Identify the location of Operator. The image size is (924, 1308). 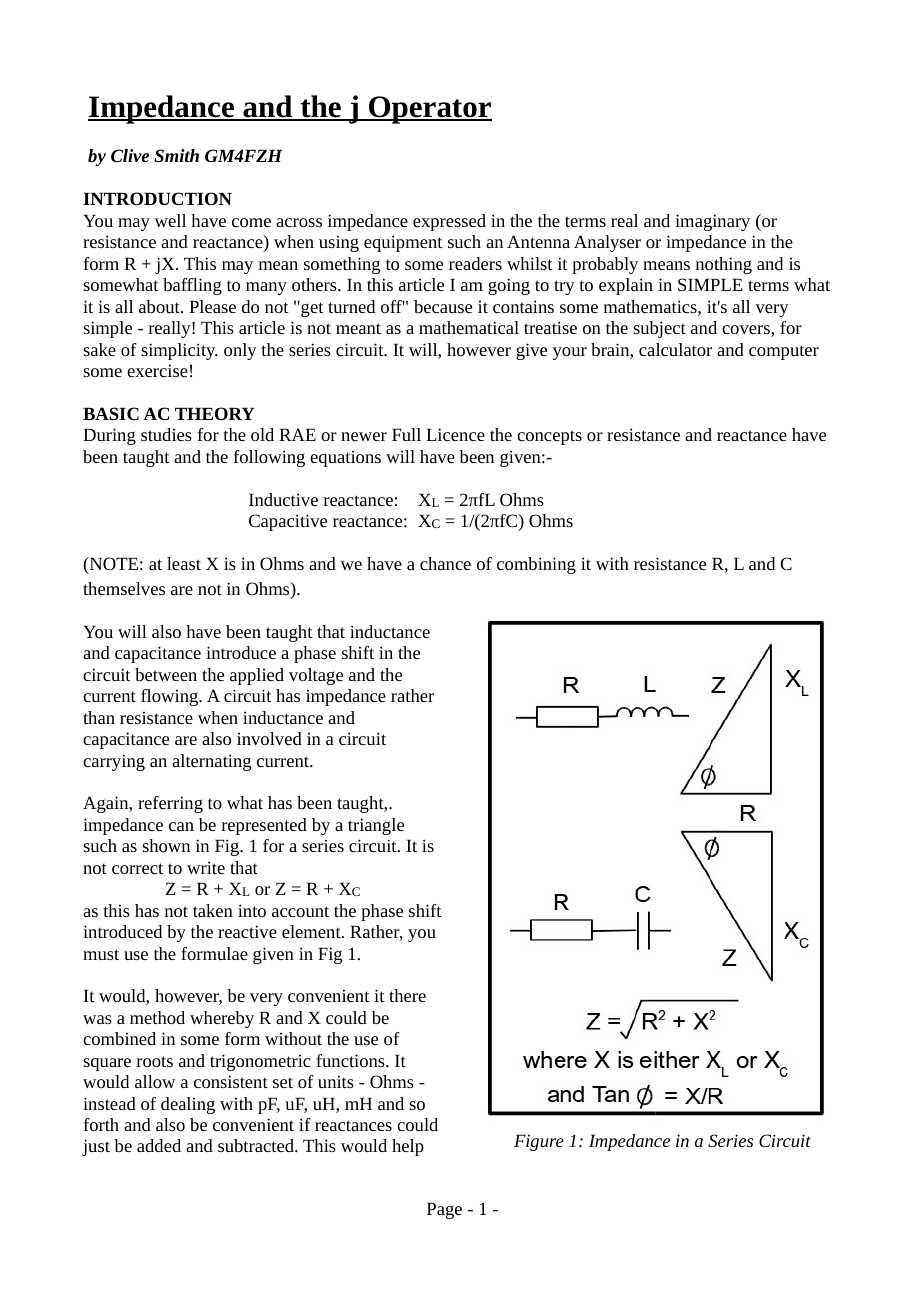
(429, 110).
